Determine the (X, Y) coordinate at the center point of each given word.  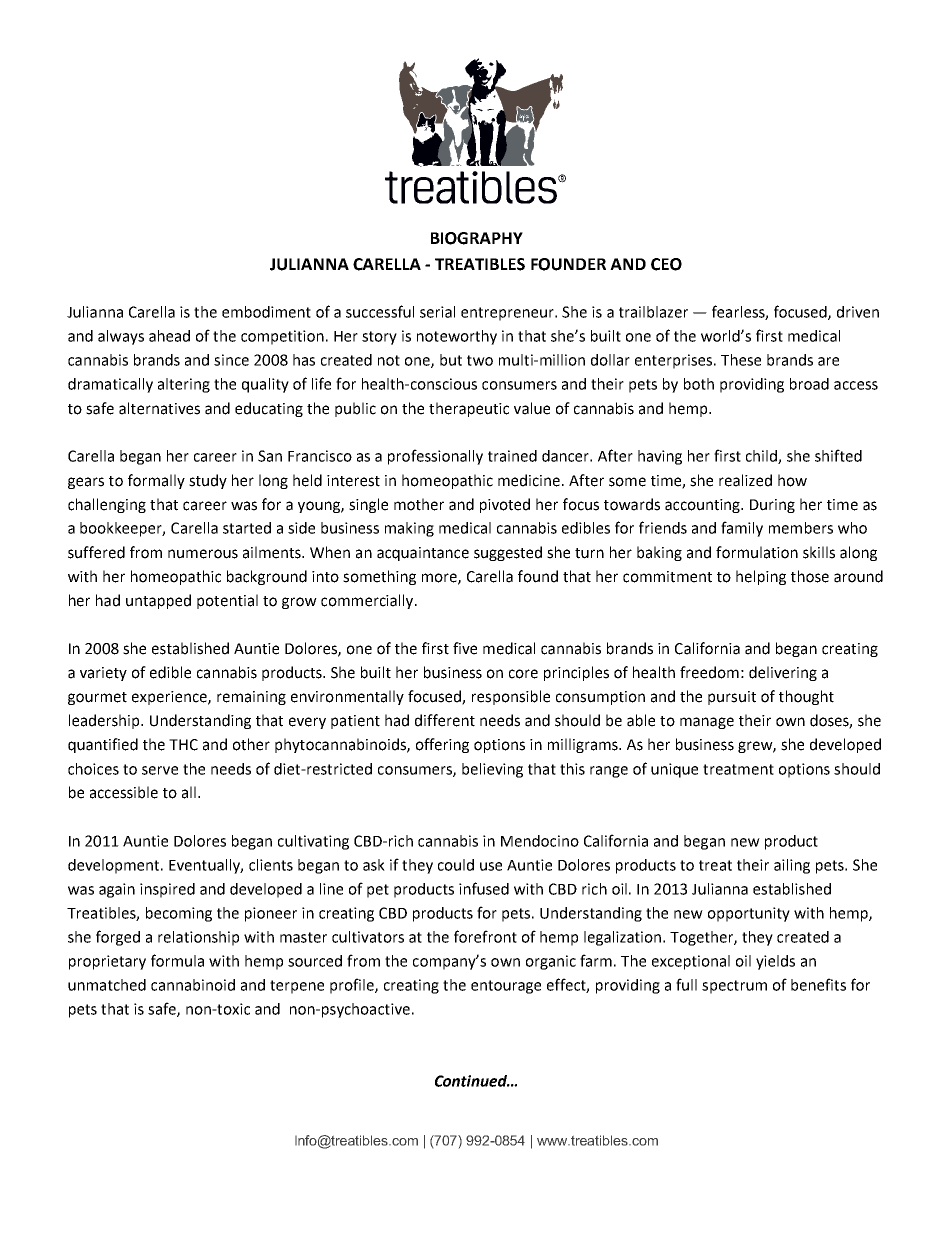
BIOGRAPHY (477, 238)
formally (156, 481)
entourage (506, 987)
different (445, 720)
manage (707, 723)
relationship (198, 938)
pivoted (505, 505)
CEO (666, 264)
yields (775, 962)
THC (183, 745)
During (772, 506)
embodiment (266, 312)
